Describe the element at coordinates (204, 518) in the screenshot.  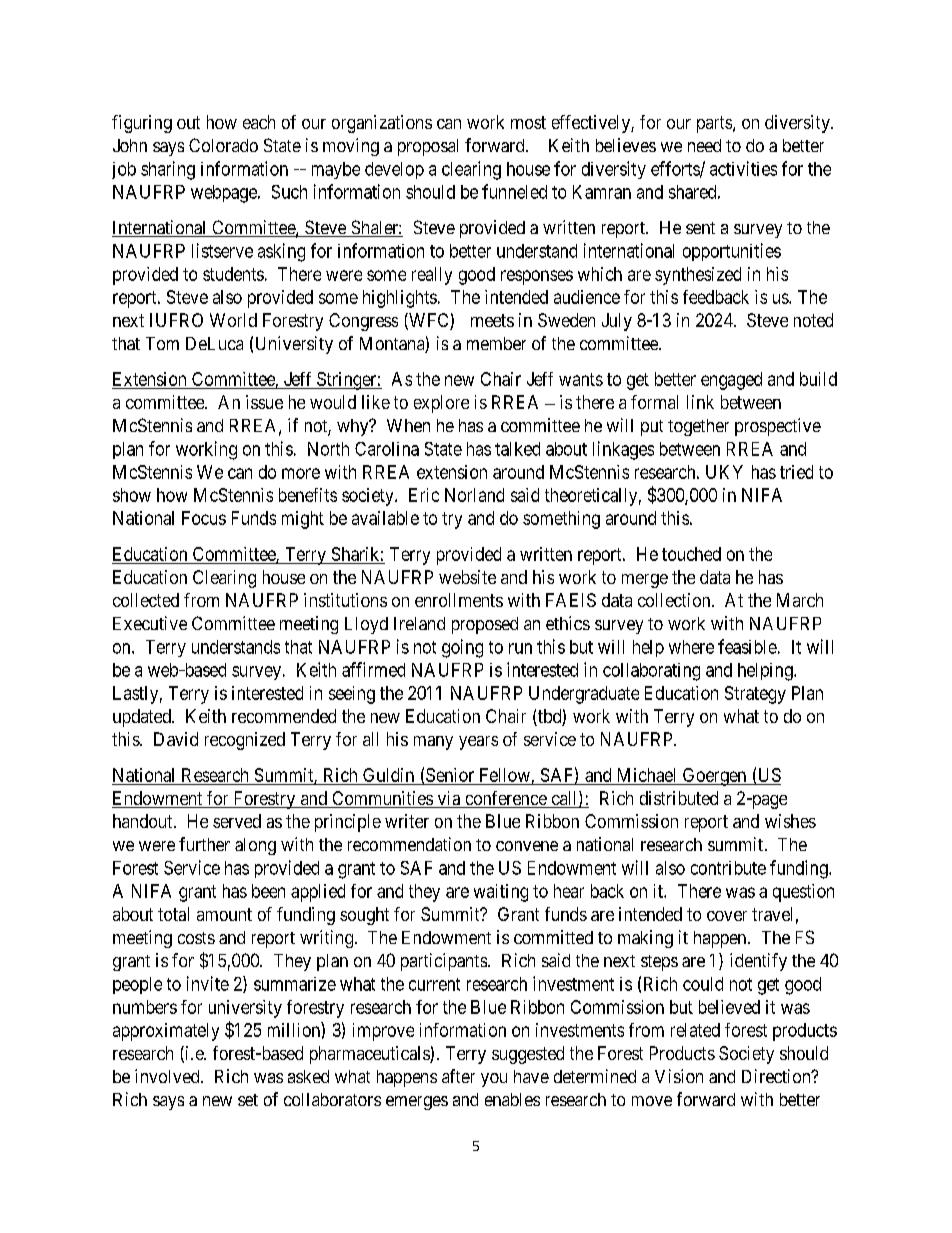
I see `Focus` at that location.
